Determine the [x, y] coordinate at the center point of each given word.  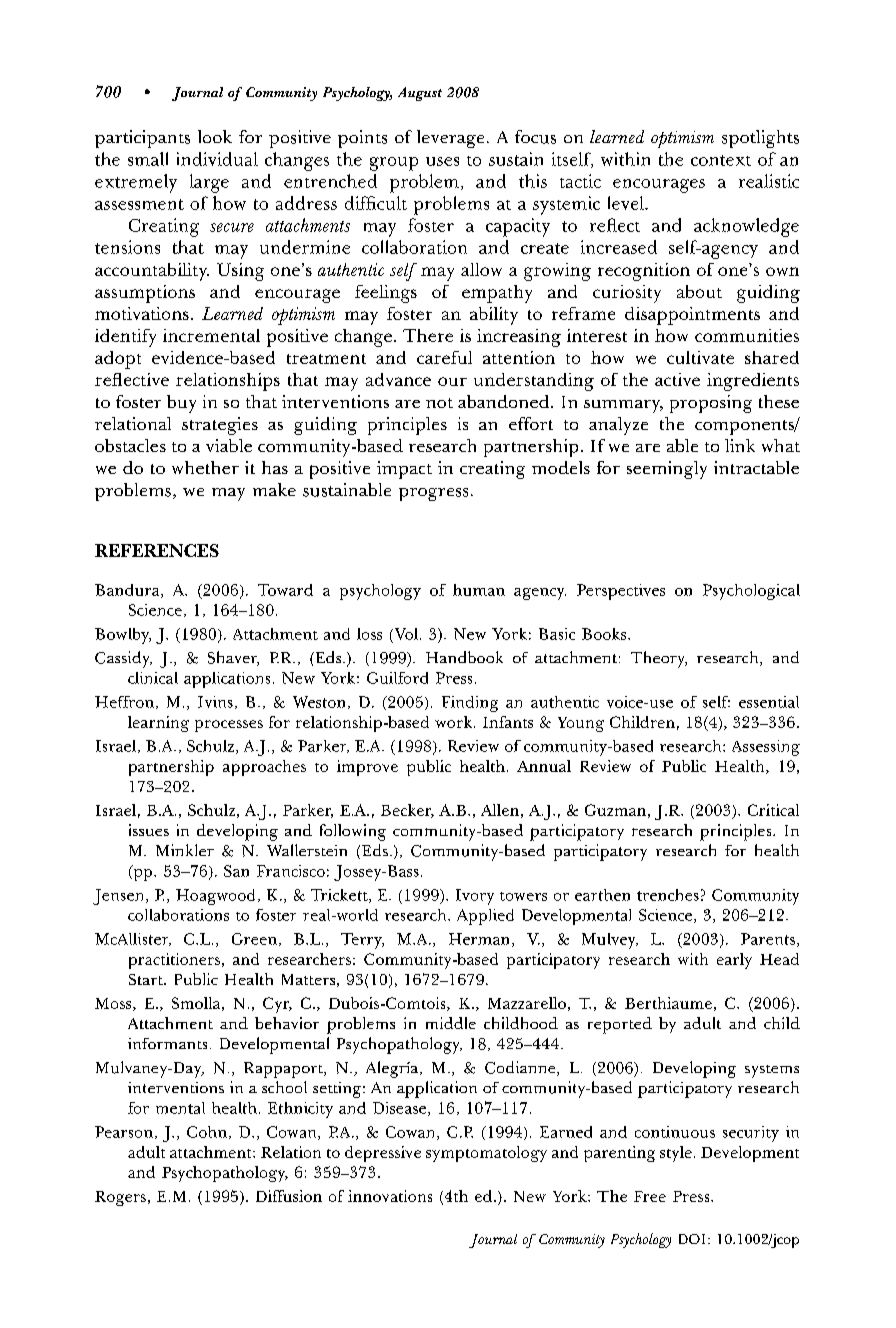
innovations [390, 1196]
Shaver [233, 658]
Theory [659, 659]
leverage [450, 139]
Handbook [464, 657]
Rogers [120, 1198]
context [721, 160]
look [215, 136]
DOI [692, 1239]
